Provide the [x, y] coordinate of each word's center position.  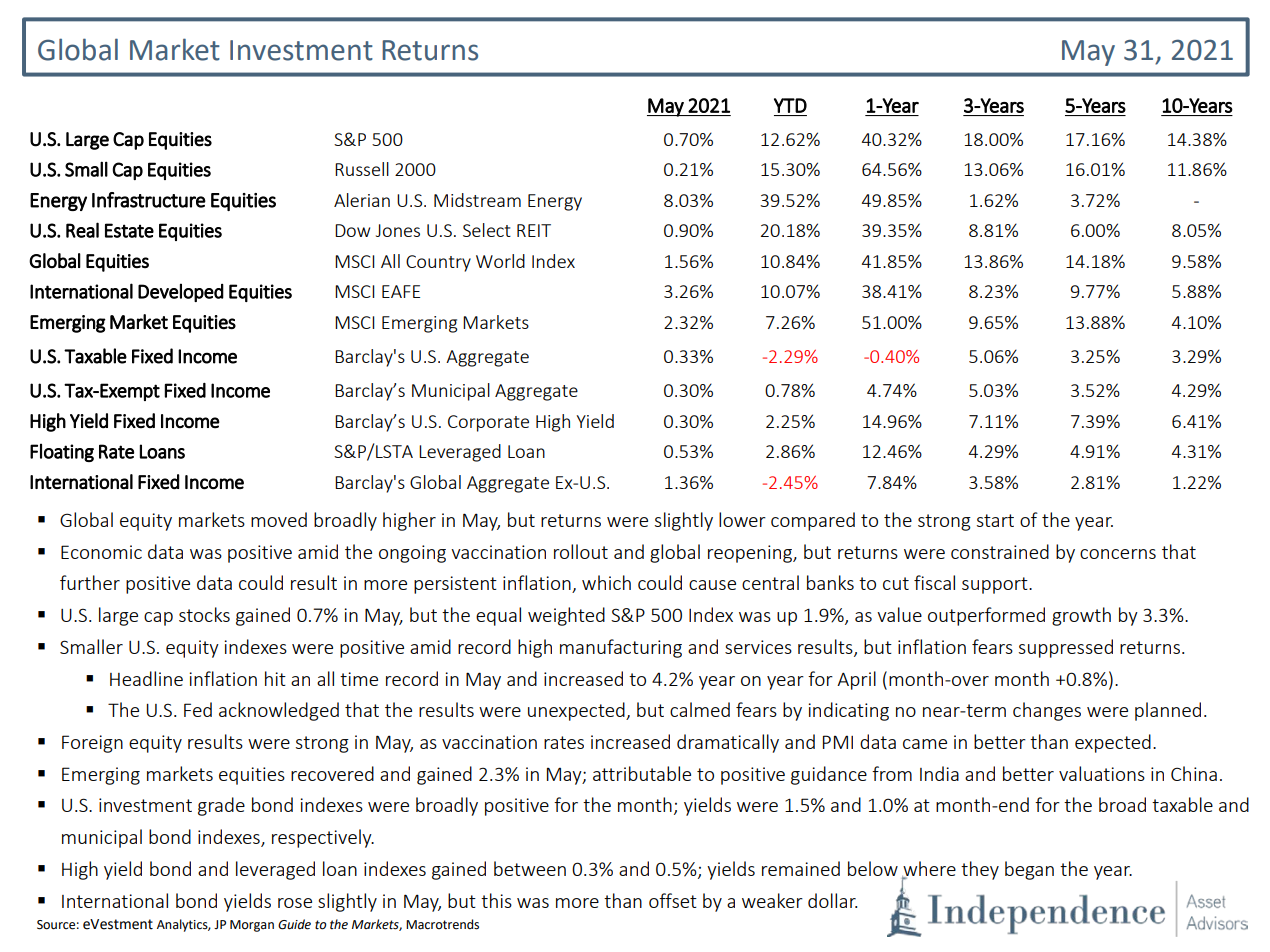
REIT [534, 230]
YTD [790, 105]
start [995, 520]
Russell [362, 169]
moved [279, 519]
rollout [581, 551]
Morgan [252, 926]
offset [673, 900]
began [1029, 870]
